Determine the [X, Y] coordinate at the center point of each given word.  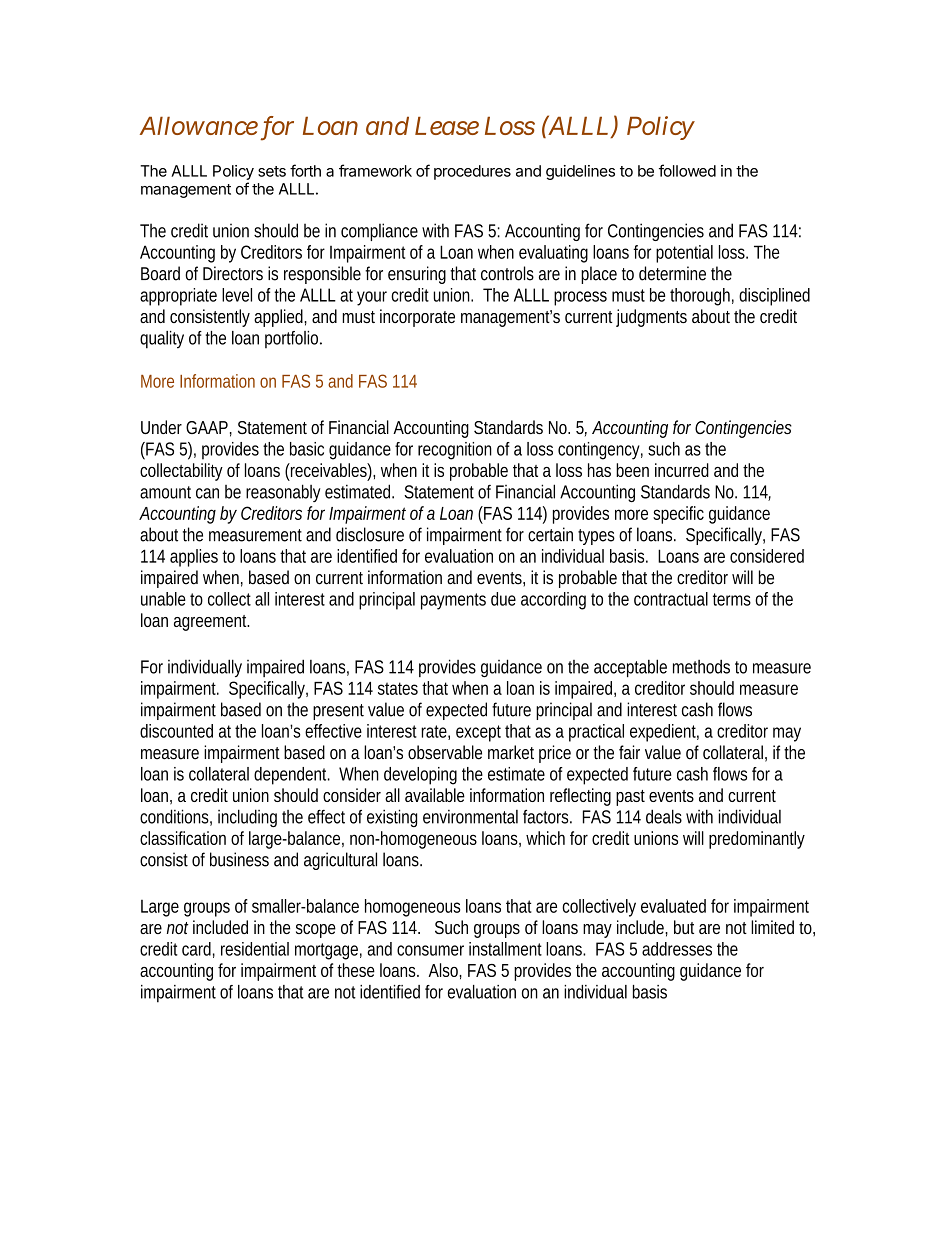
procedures [472, 172]
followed [687, 170]
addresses [677, 949]
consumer [430, 950]
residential [255, 949]
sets [272, 171]
